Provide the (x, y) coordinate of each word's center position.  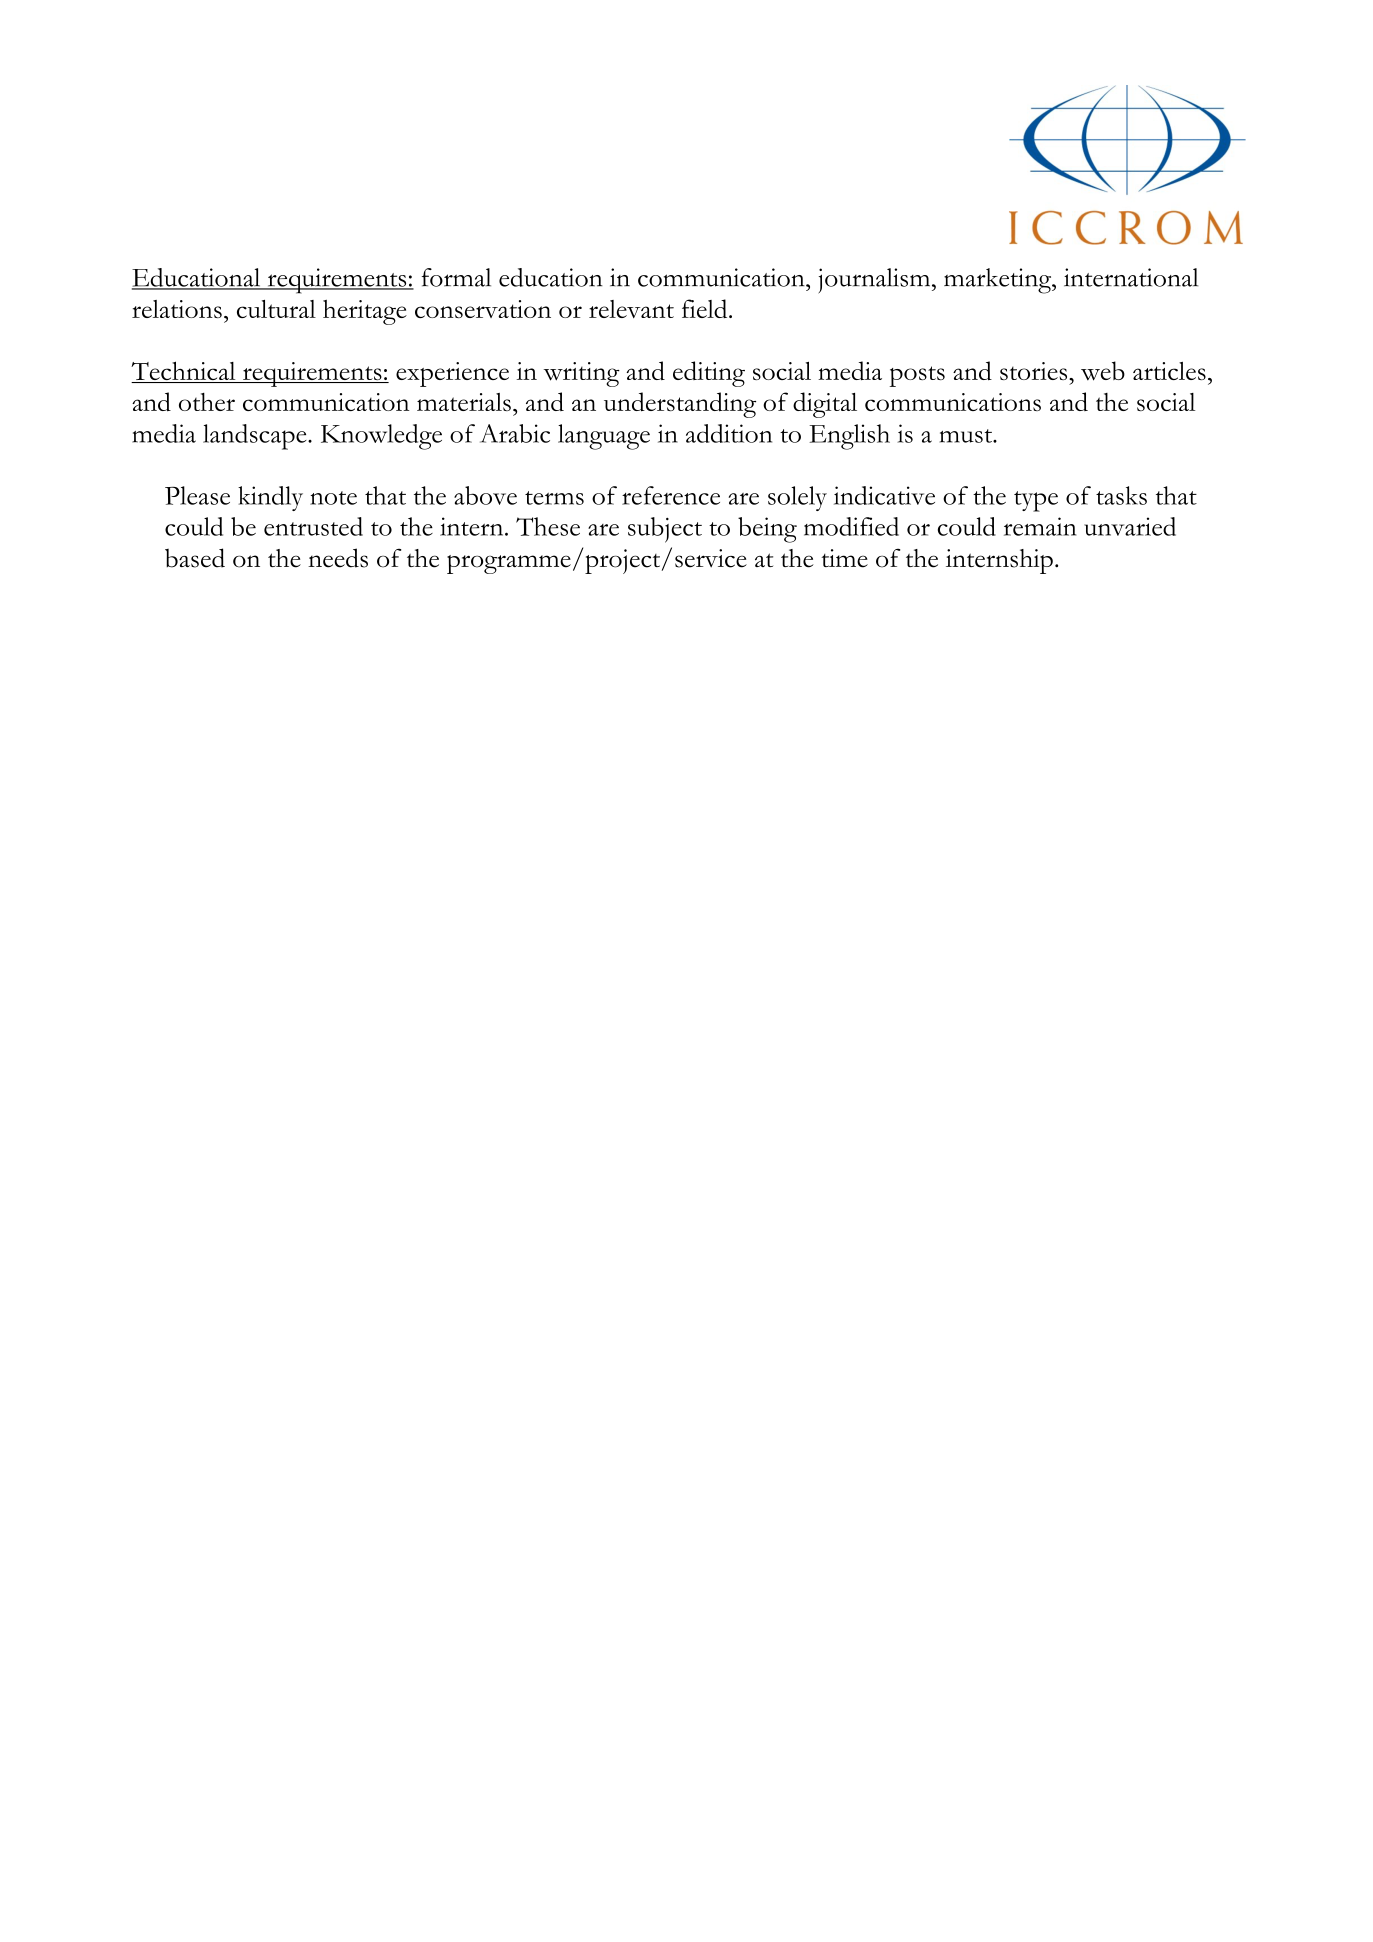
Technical (184, 372)
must (967, 436)
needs (338, 558)
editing (709, 374)
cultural (276, 309)
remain (1040, 526)
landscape (256, 437)
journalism (875, 281)
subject (665, 530)
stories (1035, 371)
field (706, 308)
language (604, 437)
